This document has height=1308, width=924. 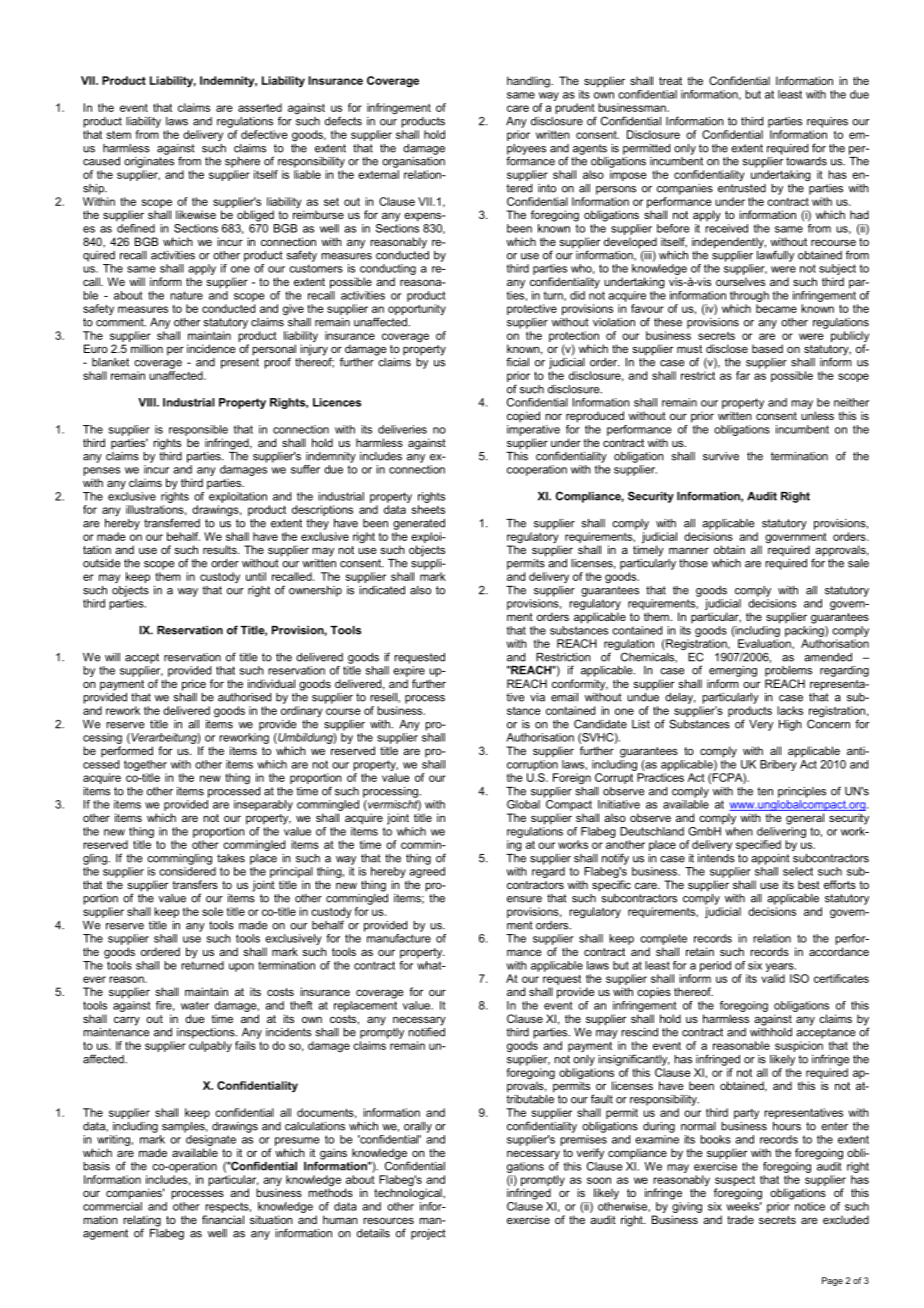 I want to click on originates, so click(x=149, y=161).
